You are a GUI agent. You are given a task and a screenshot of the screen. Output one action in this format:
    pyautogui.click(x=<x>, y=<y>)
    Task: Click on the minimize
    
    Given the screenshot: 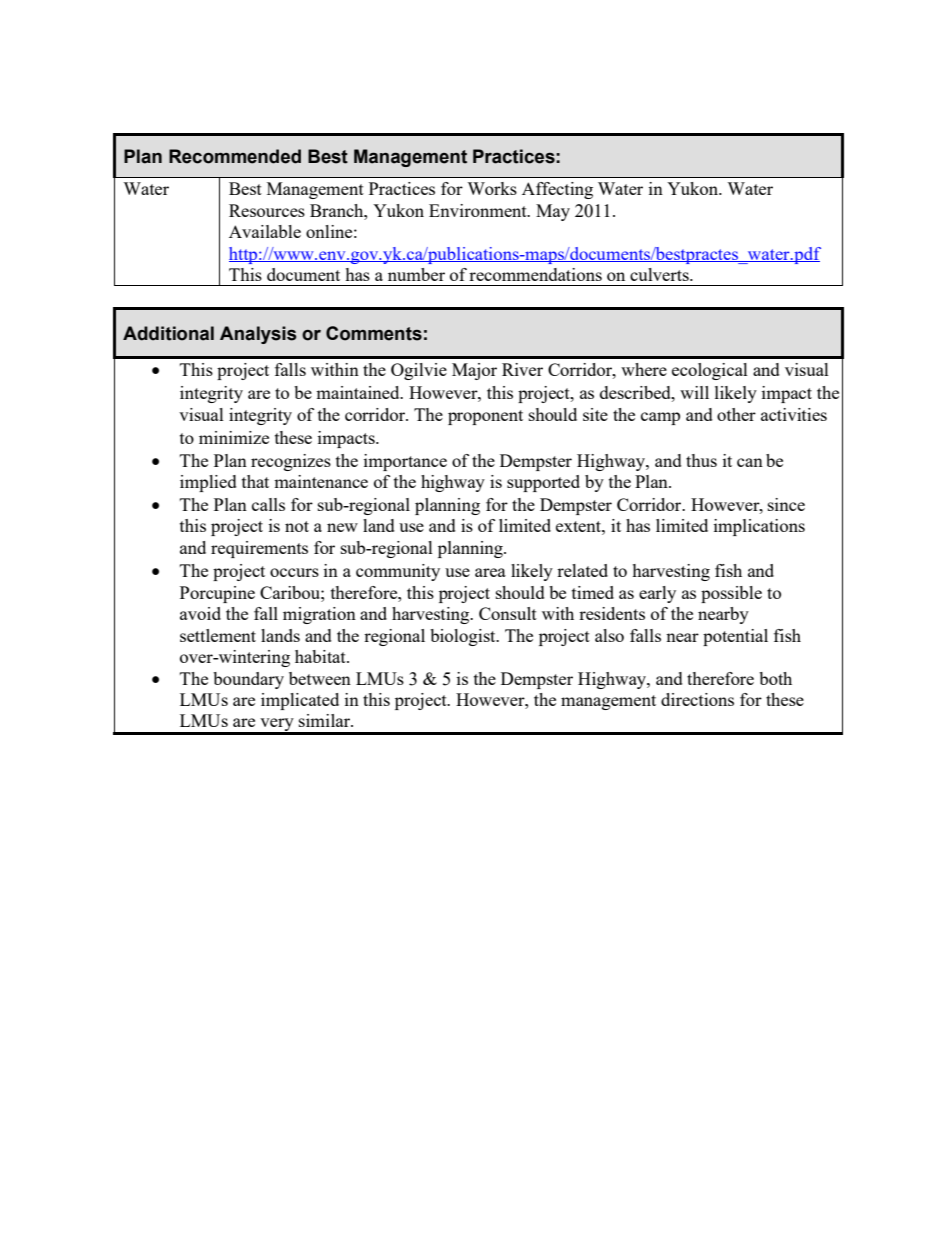 What is the action you would take?
    pyautogui.click(x=234, y=437)
